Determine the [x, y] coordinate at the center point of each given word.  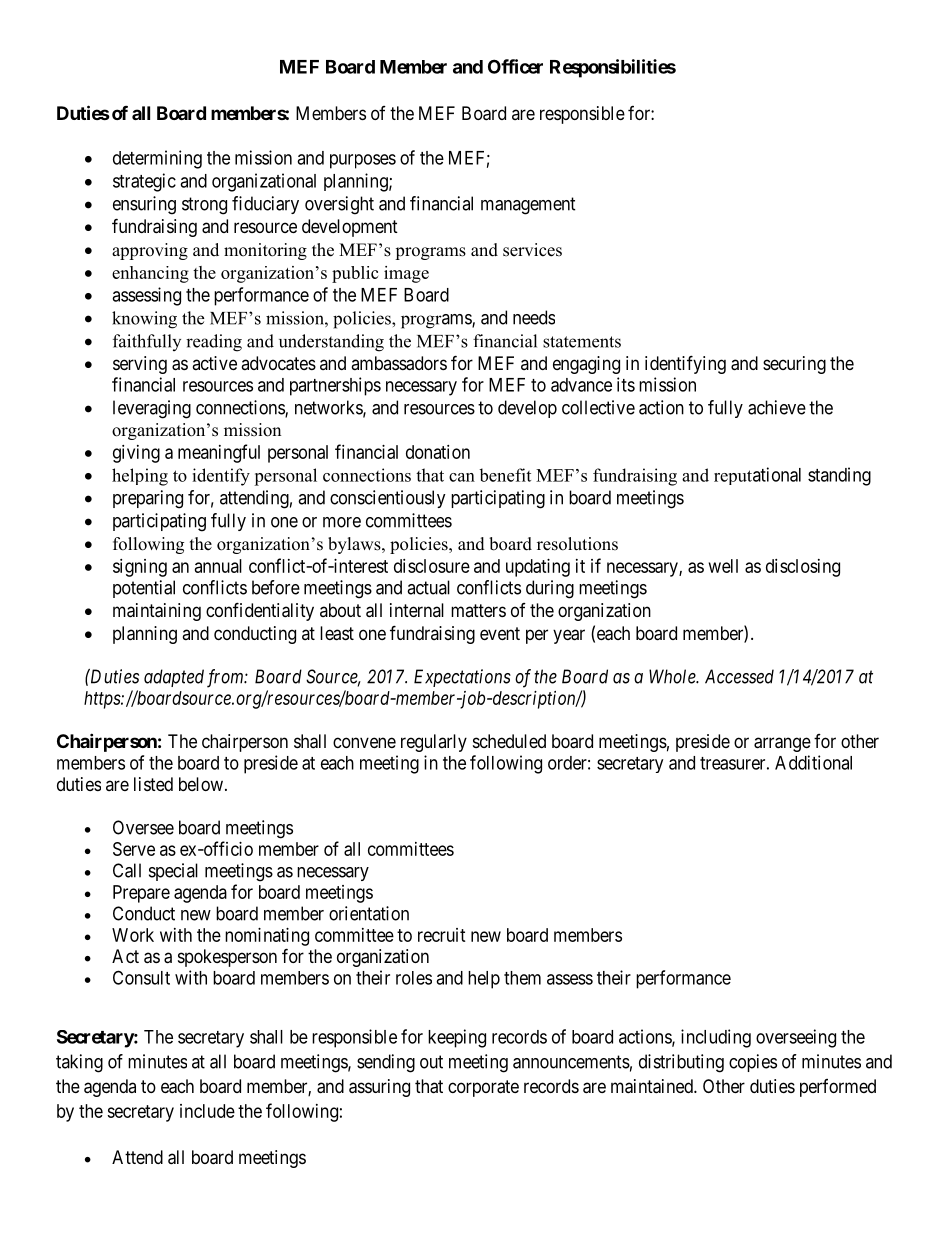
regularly [434, 743]
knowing [144, 320]
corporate [483, 1088]
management [528, 206]
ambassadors [399, 363]
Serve [134, 849]
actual [428, 587]
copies [753, 1063]
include [207, 1111]
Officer [515, 66]
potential [144, 589]
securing [794, 365]
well [723, 566]
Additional [813, 762]
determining [157, 159]
